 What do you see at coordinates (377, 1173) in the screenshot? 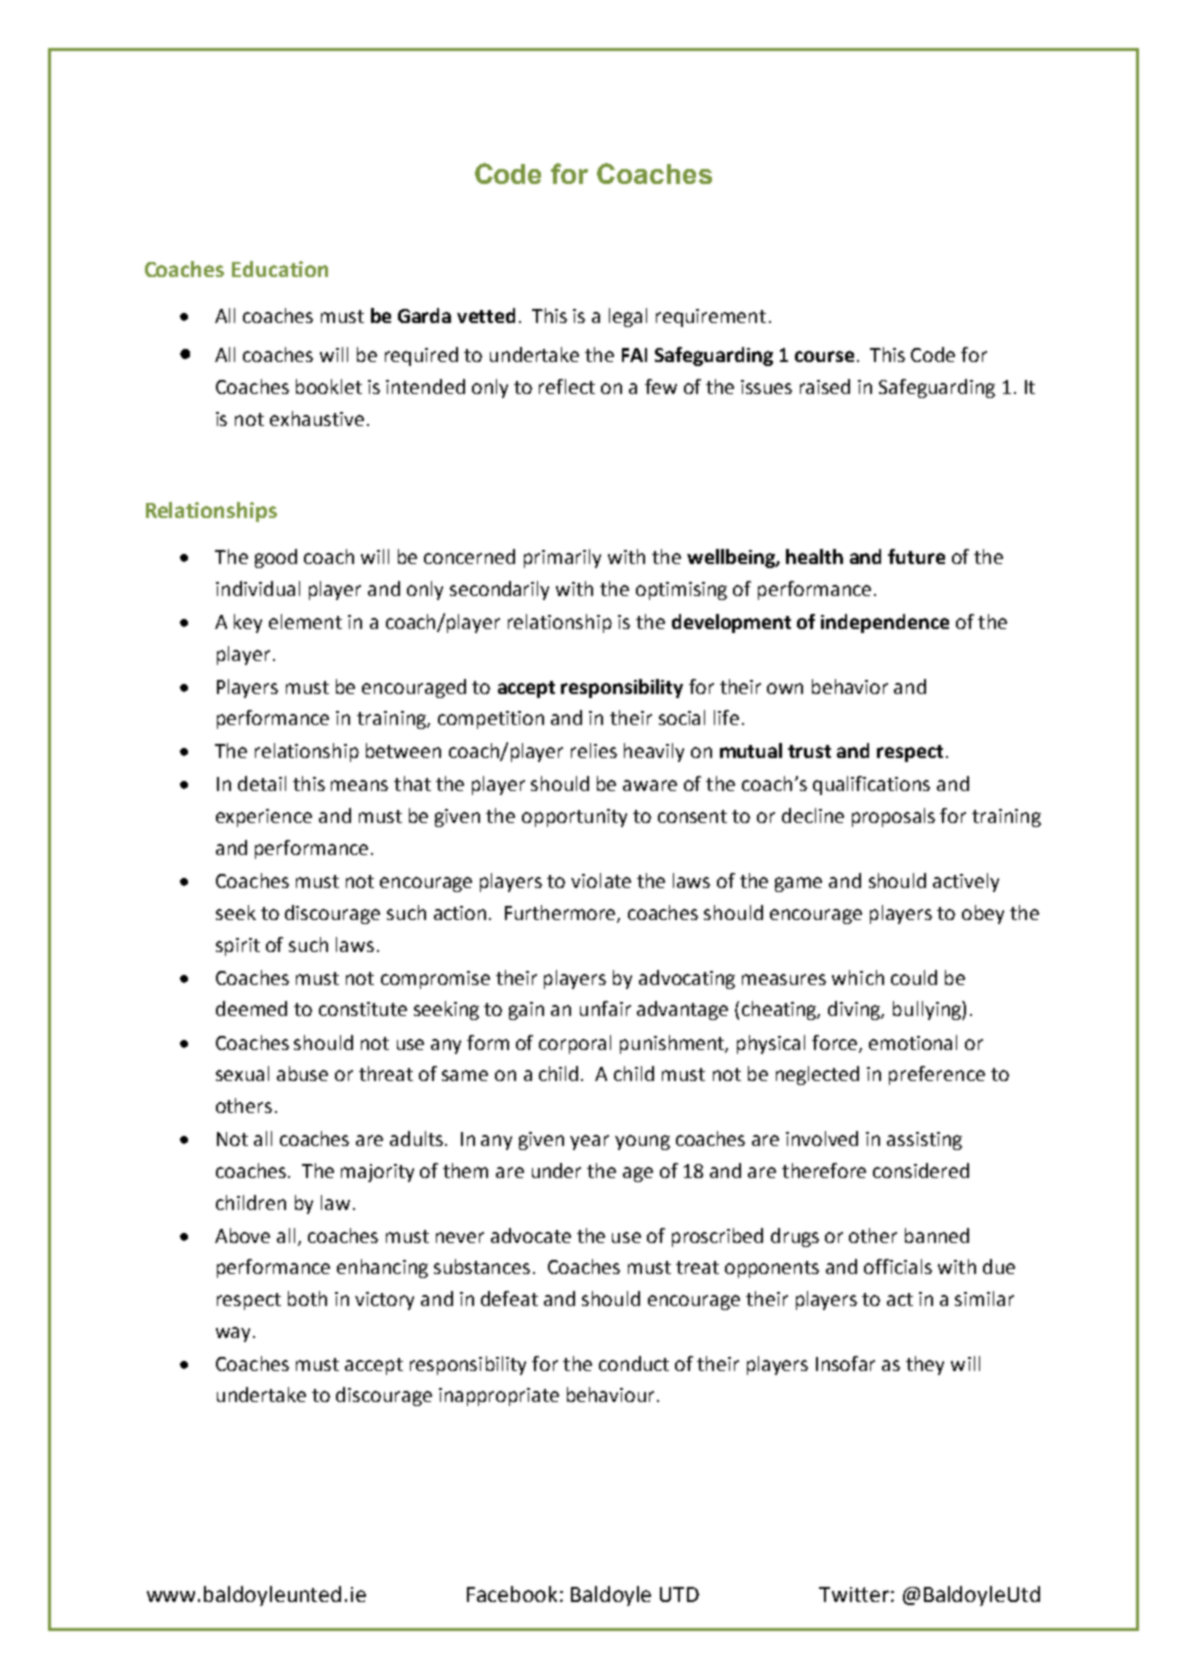
I see `majority` at bounding box center [377, 1173].
